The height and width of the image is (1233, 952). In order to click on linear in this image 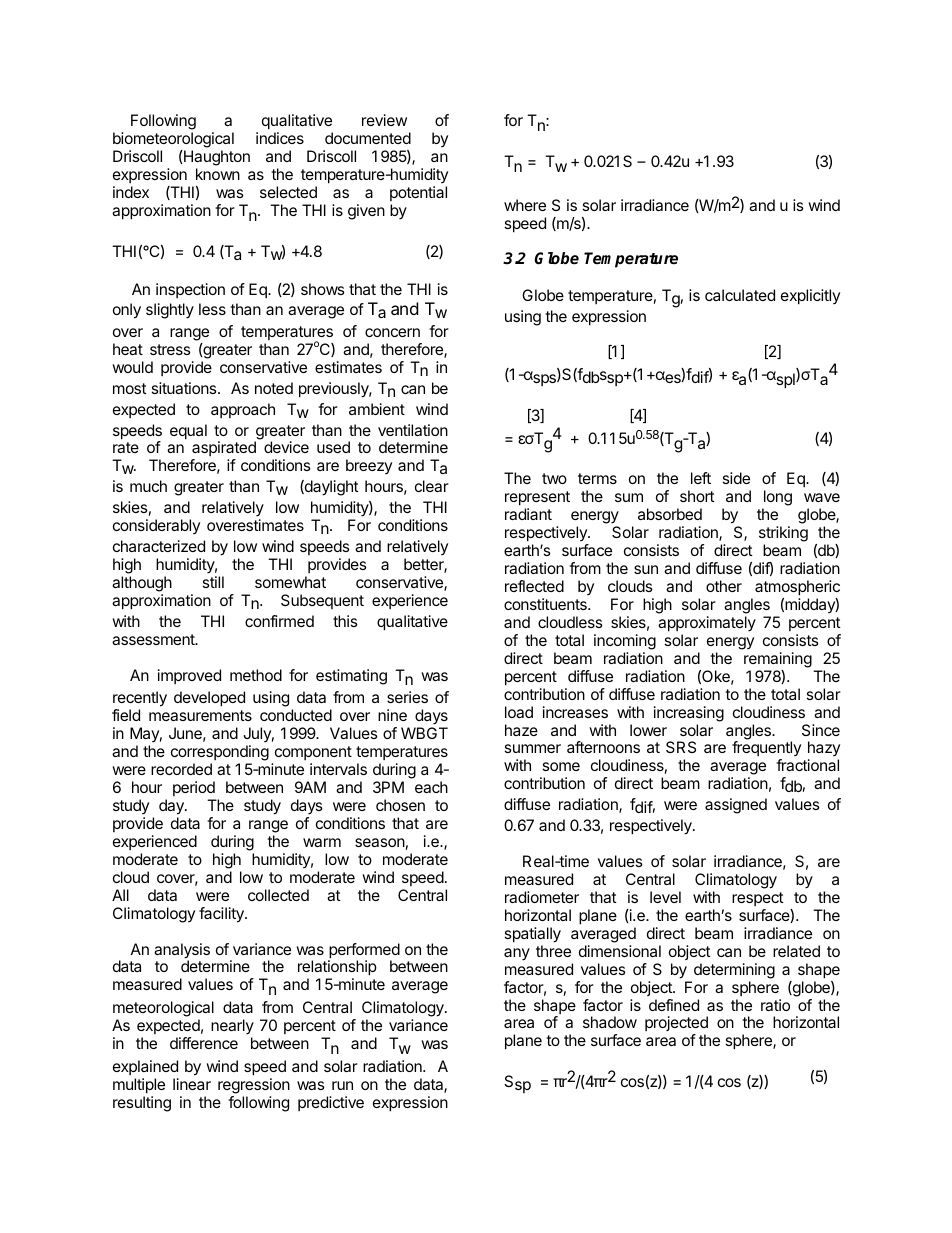, I will do `click(192, 1084)`.
